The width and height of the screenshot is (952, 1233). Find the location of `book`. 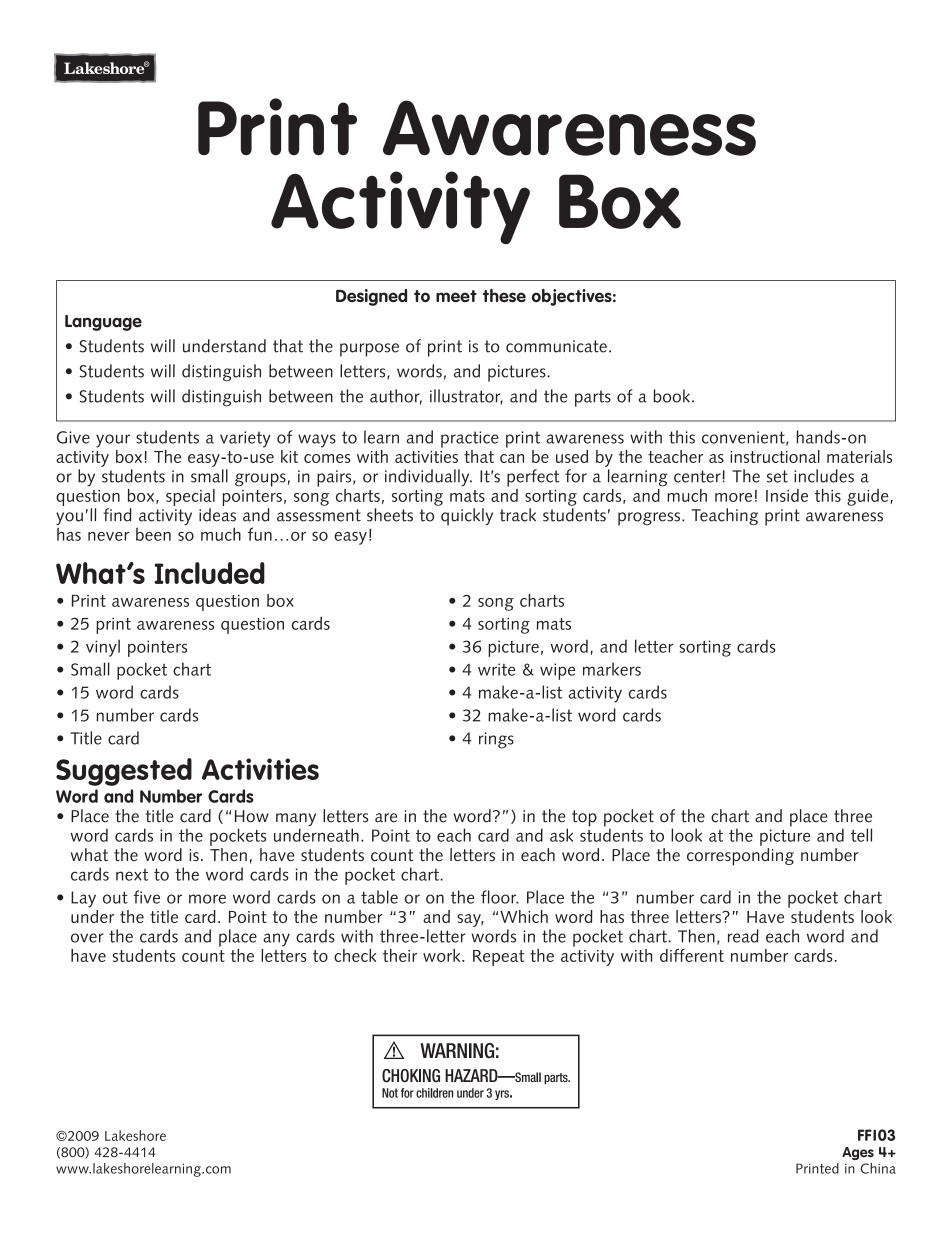

book is located at coordinates (671, 396).
